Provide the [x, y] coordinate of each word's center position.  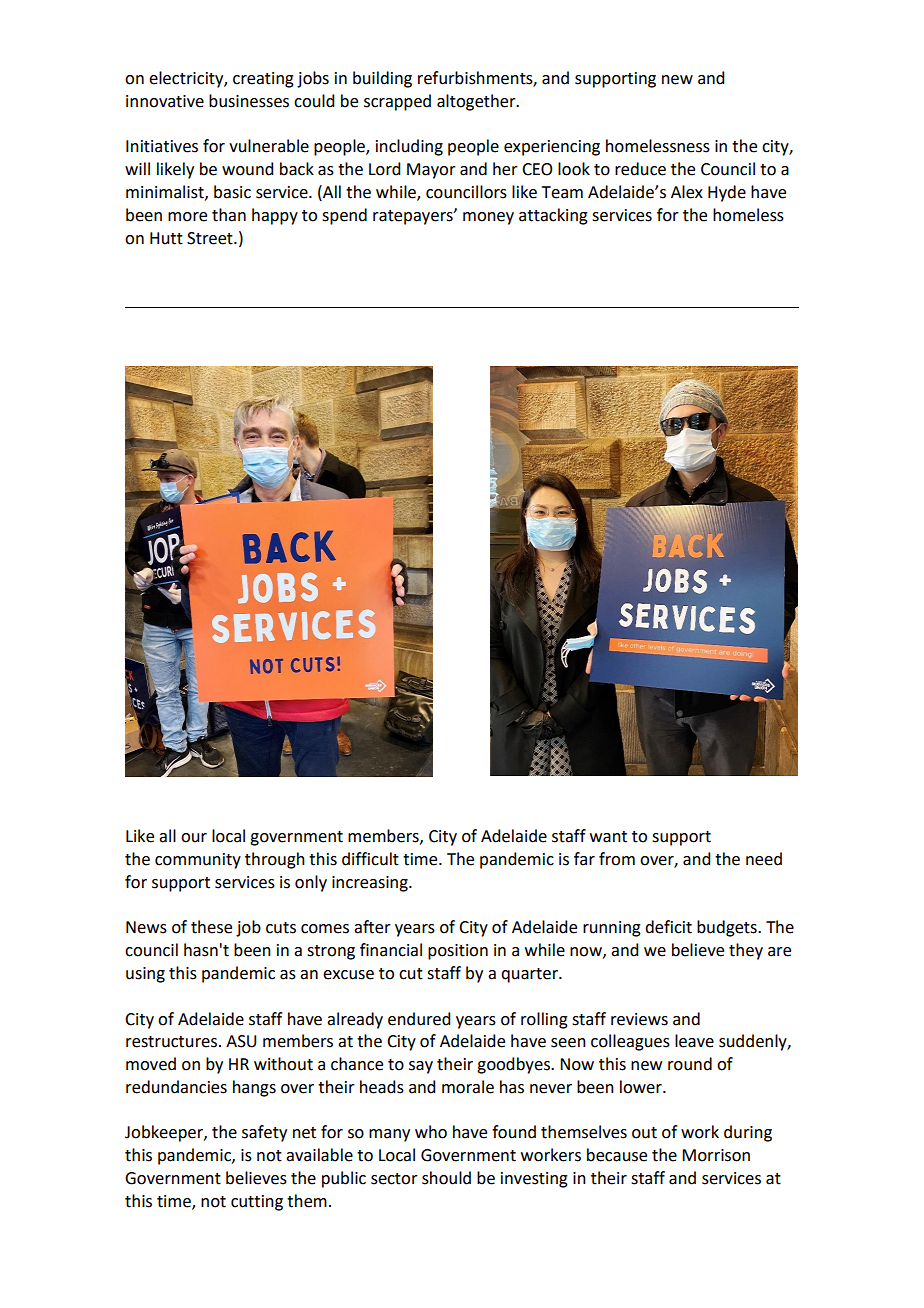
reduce [640, 169]
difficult [370, 859]
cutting [257, 1203]
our [194, 838]
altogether [477, 102]
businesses [249, 101]
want [608, 837]
